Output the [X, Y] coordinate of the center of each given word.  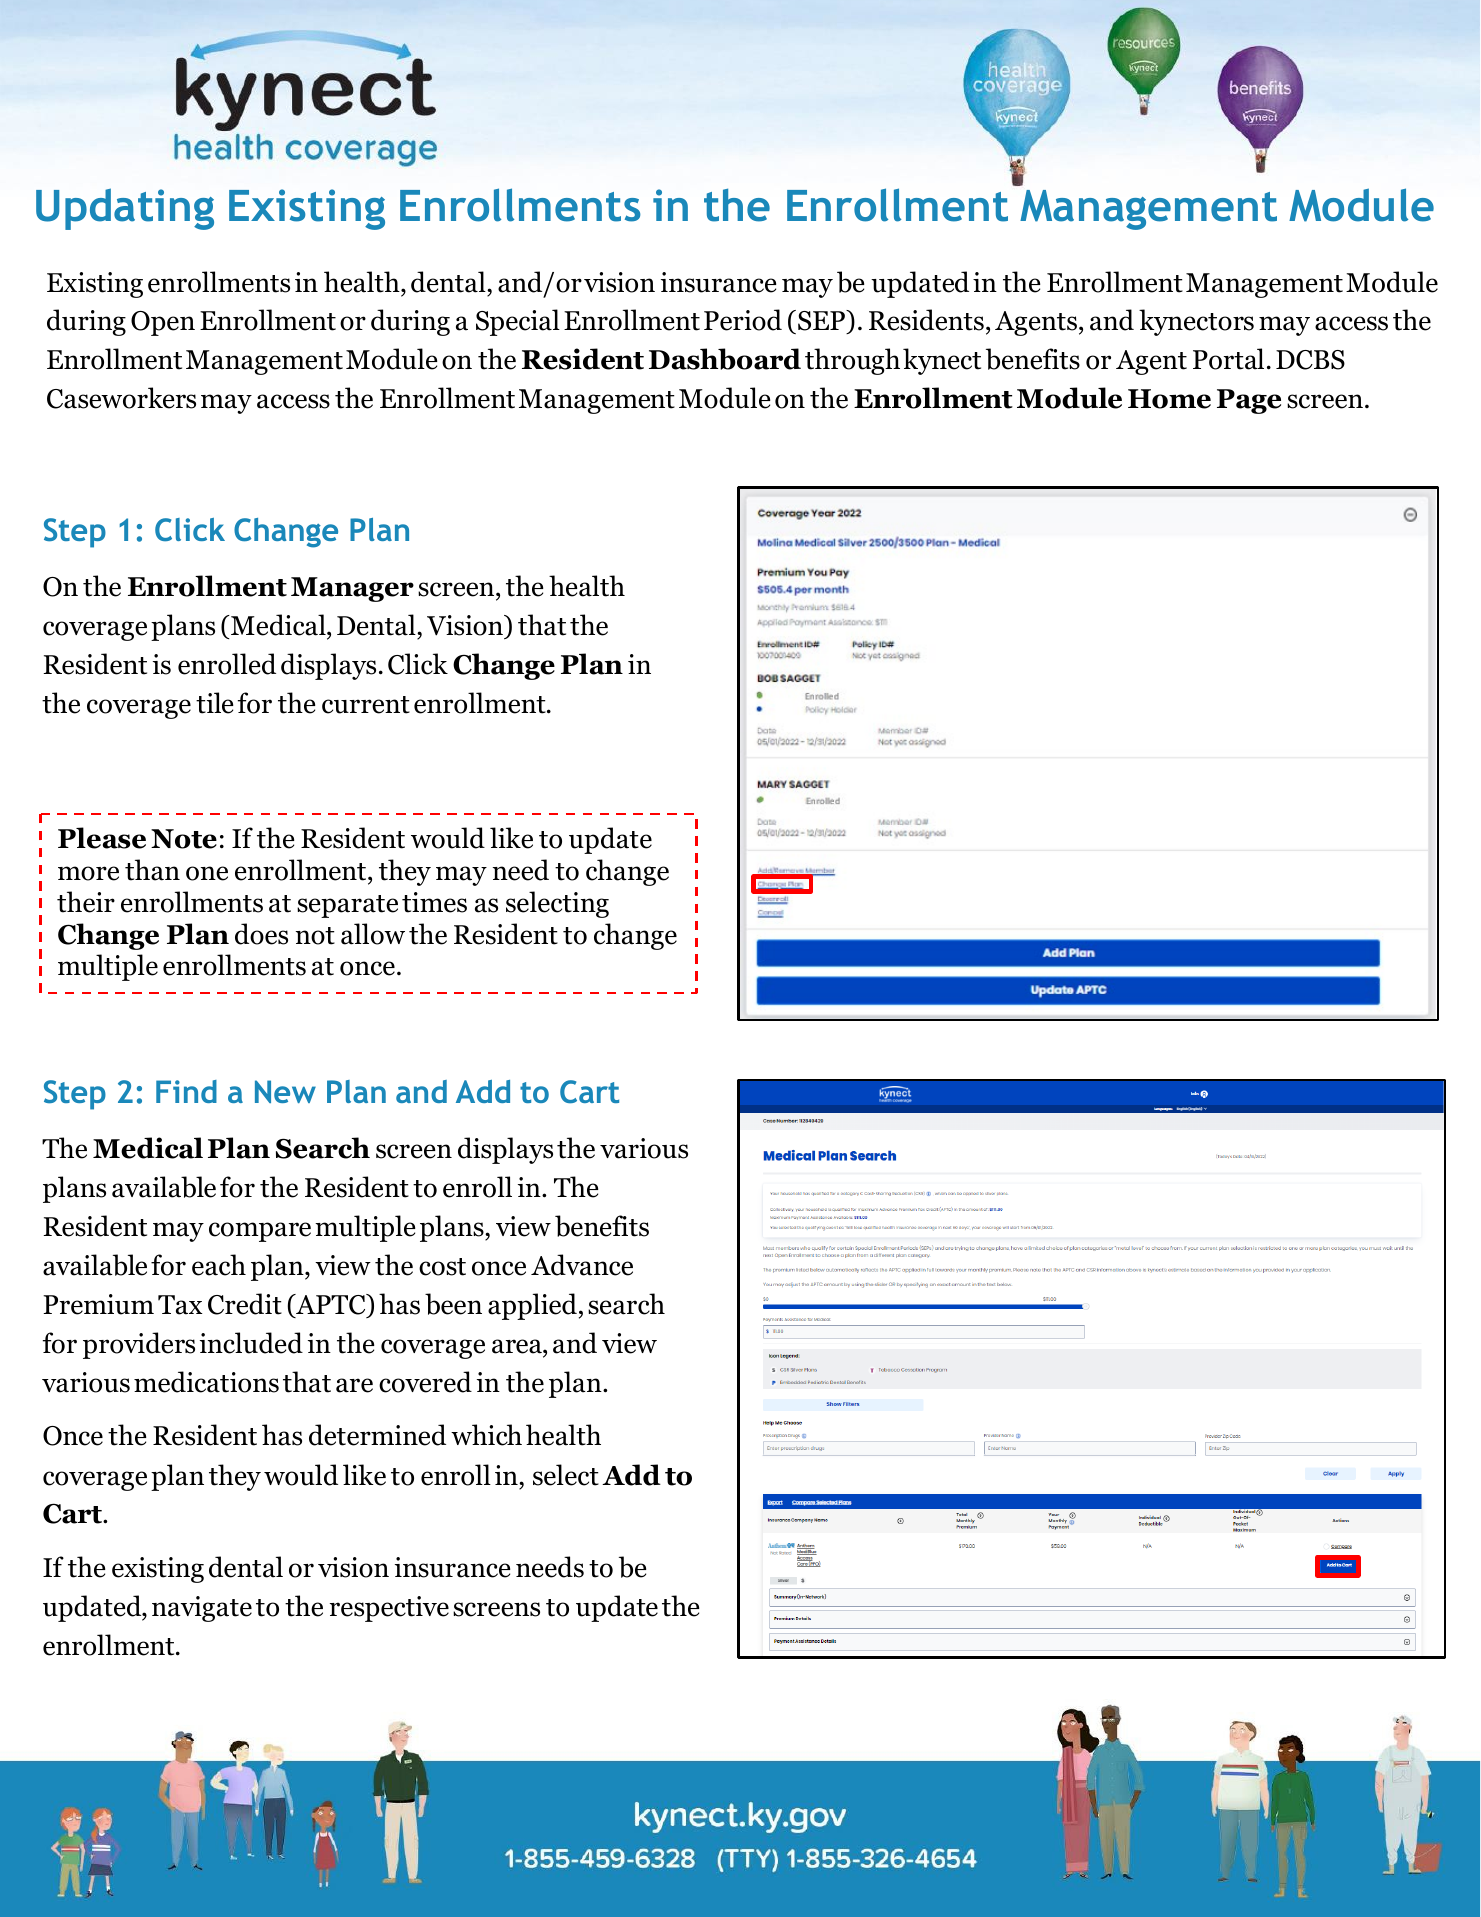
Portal [1228, 359]
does [261, 934]
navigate [202, 1609]
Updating [125, 209]
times [434, 902]
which [486, 1435]
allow [373, 934]
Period [743, 320]
